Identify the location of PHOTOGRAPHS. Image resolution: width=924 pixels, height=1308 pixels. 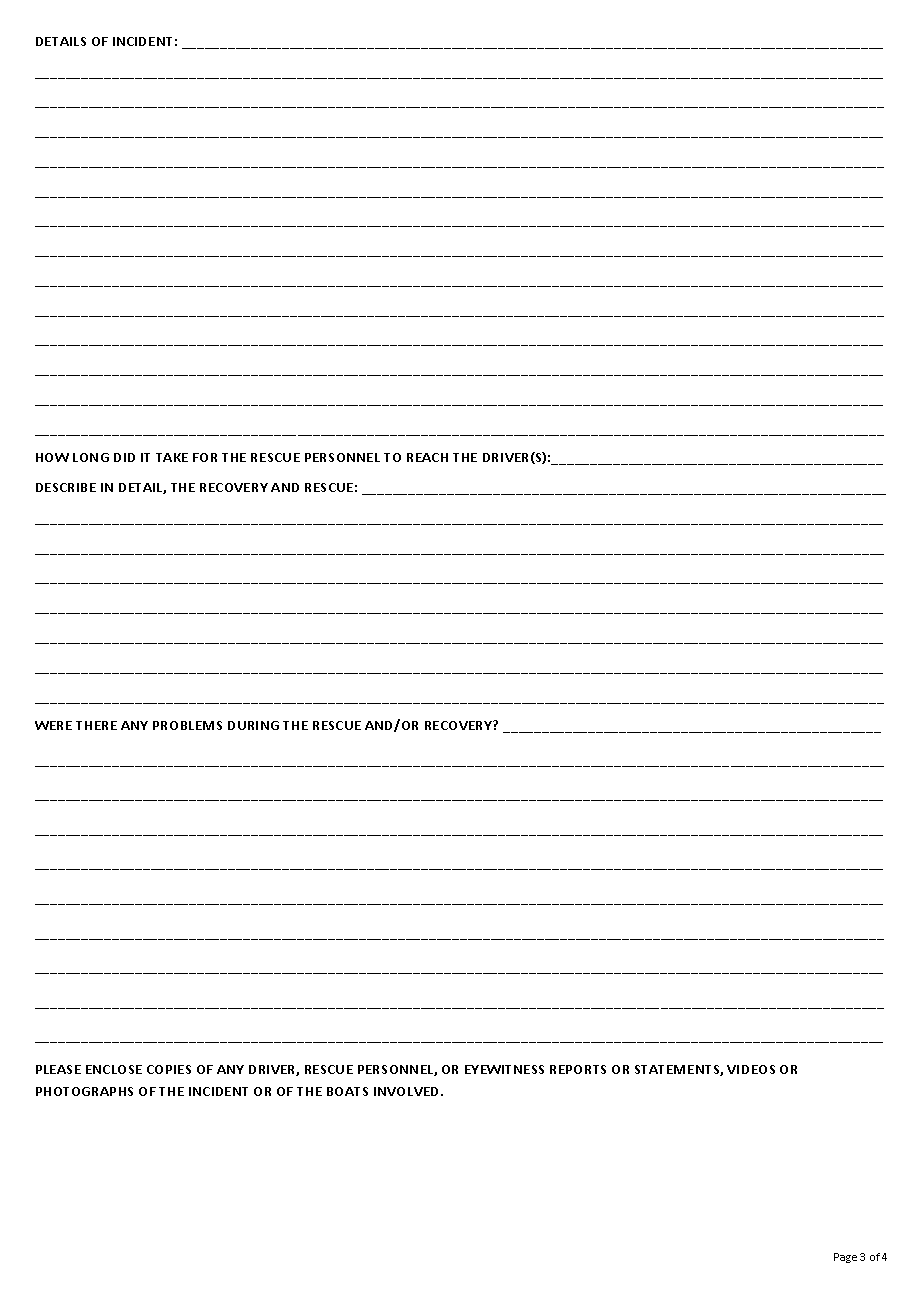
(84, 1091).
